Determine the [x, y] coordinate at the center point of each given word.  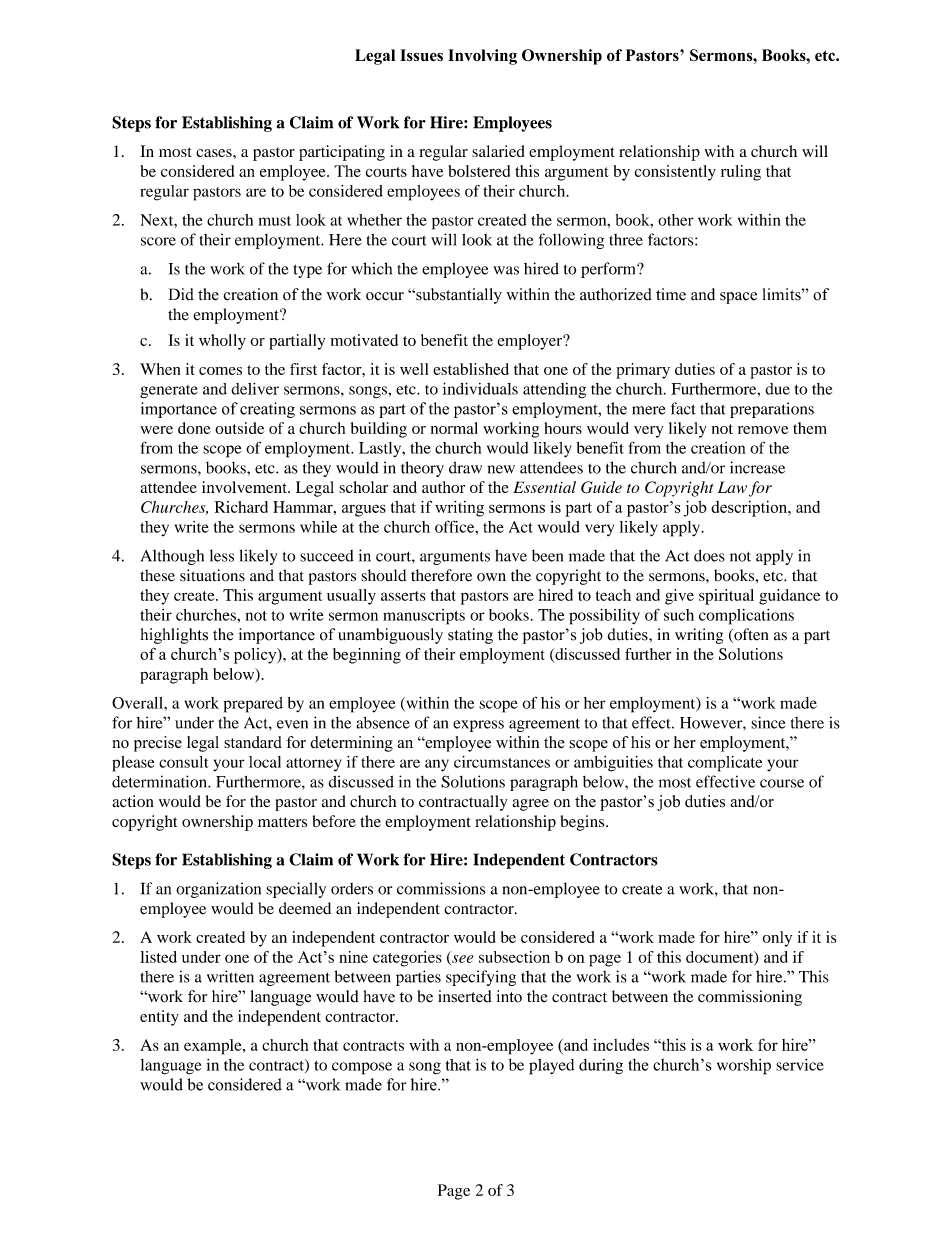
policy [256, 656]
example [214, 1047]
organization [218, 890]
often [750, 635]
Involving [482, 57]
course [782, 783]
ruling [741, 173]
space [738, 298]
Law [732, 487]
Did [181, 294]
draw [465, 467]
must [274, 221]
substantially [458, 296]
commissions [441, 888]
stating [470, 636]
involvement [245, 487]
